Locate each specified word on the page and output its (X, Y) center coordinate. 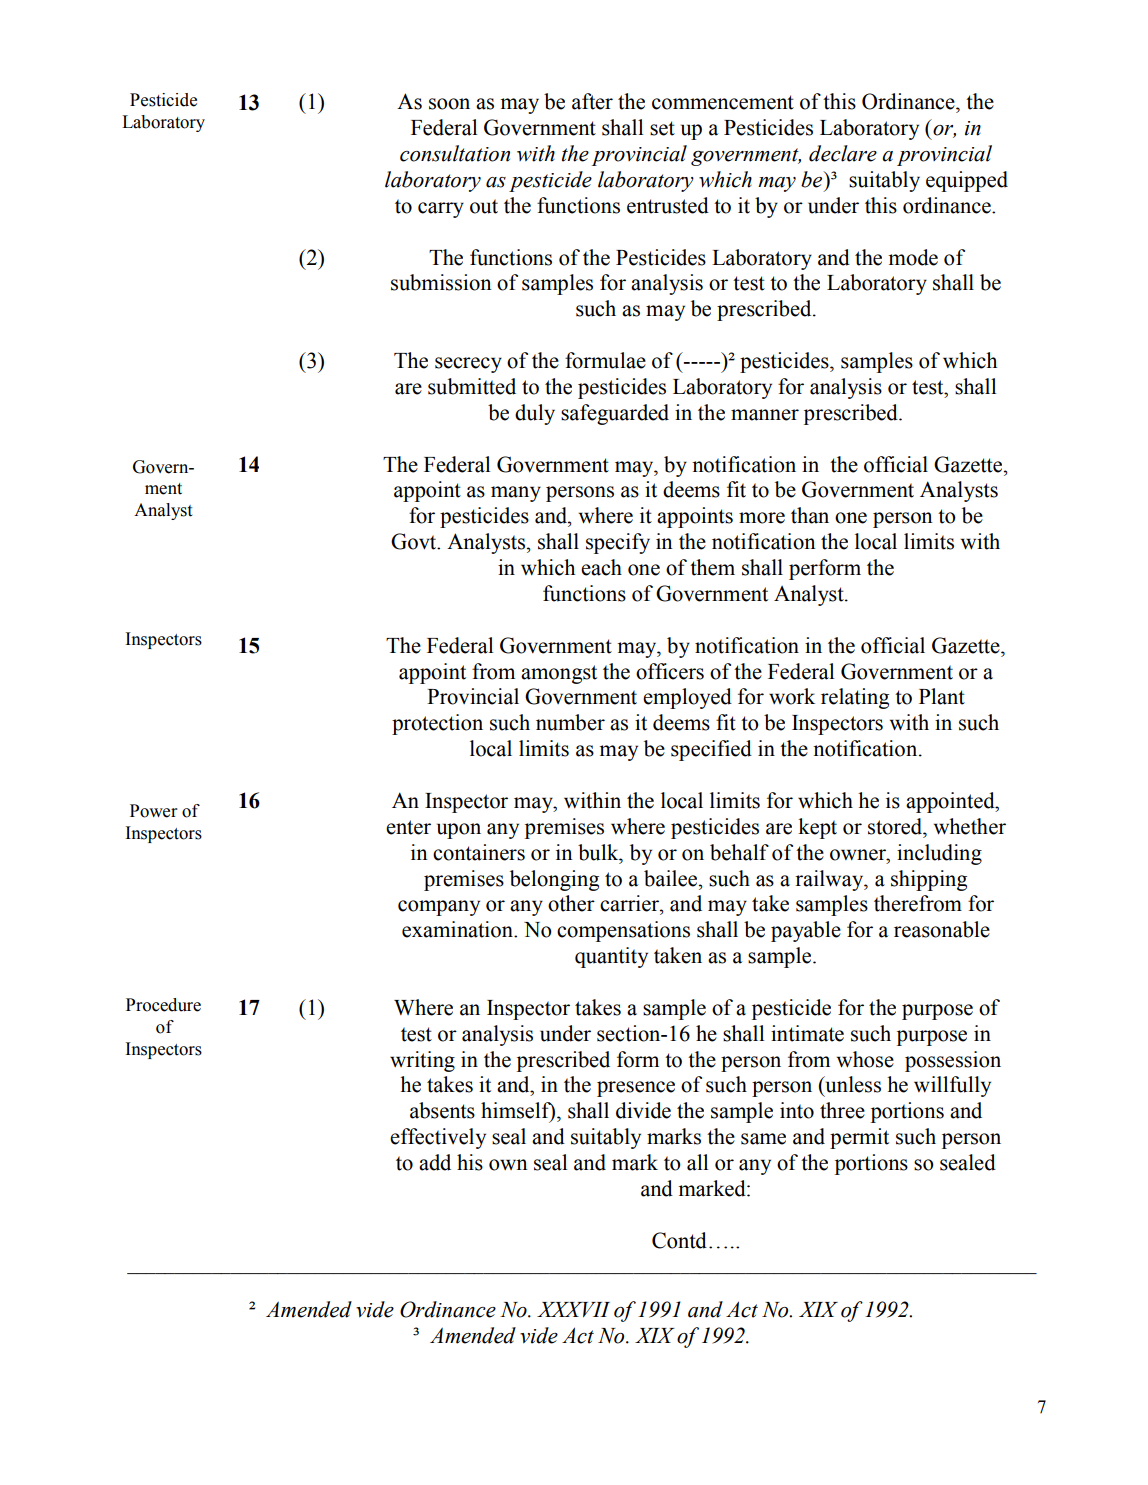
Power (154, 811)
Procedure (163, 1005)
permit (859, 1138)
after (592, 101)
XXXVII (573, 1309)
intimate (807, 1033)
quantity (611, 957)
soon (449, 104)
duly (535, 414)
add (435, 1162)
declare (843, 153)
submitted (472, 386)
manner (765, 415)
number (570, 722)
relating (855, 698)
